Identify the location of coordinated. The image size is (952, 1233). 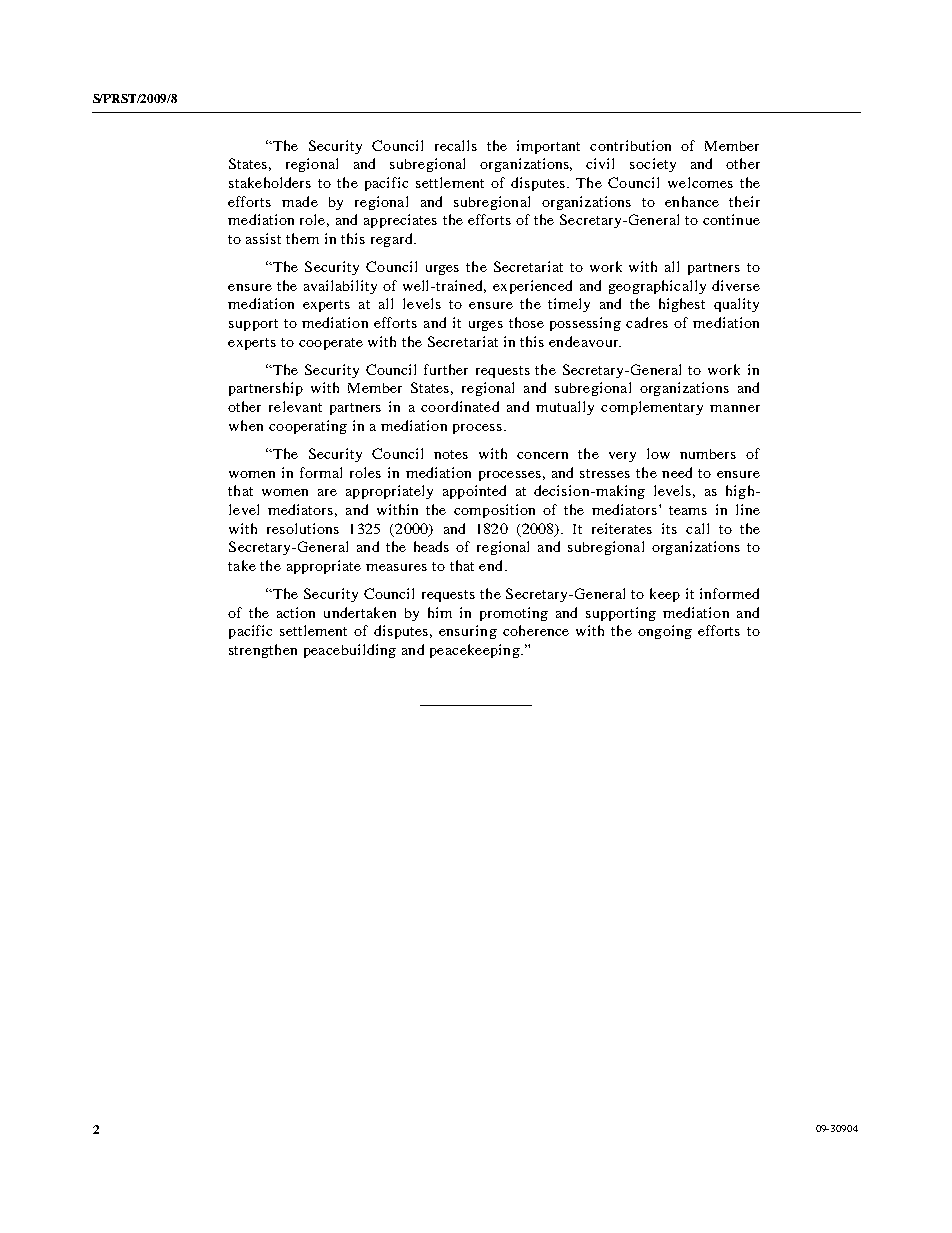
(460, 406).
